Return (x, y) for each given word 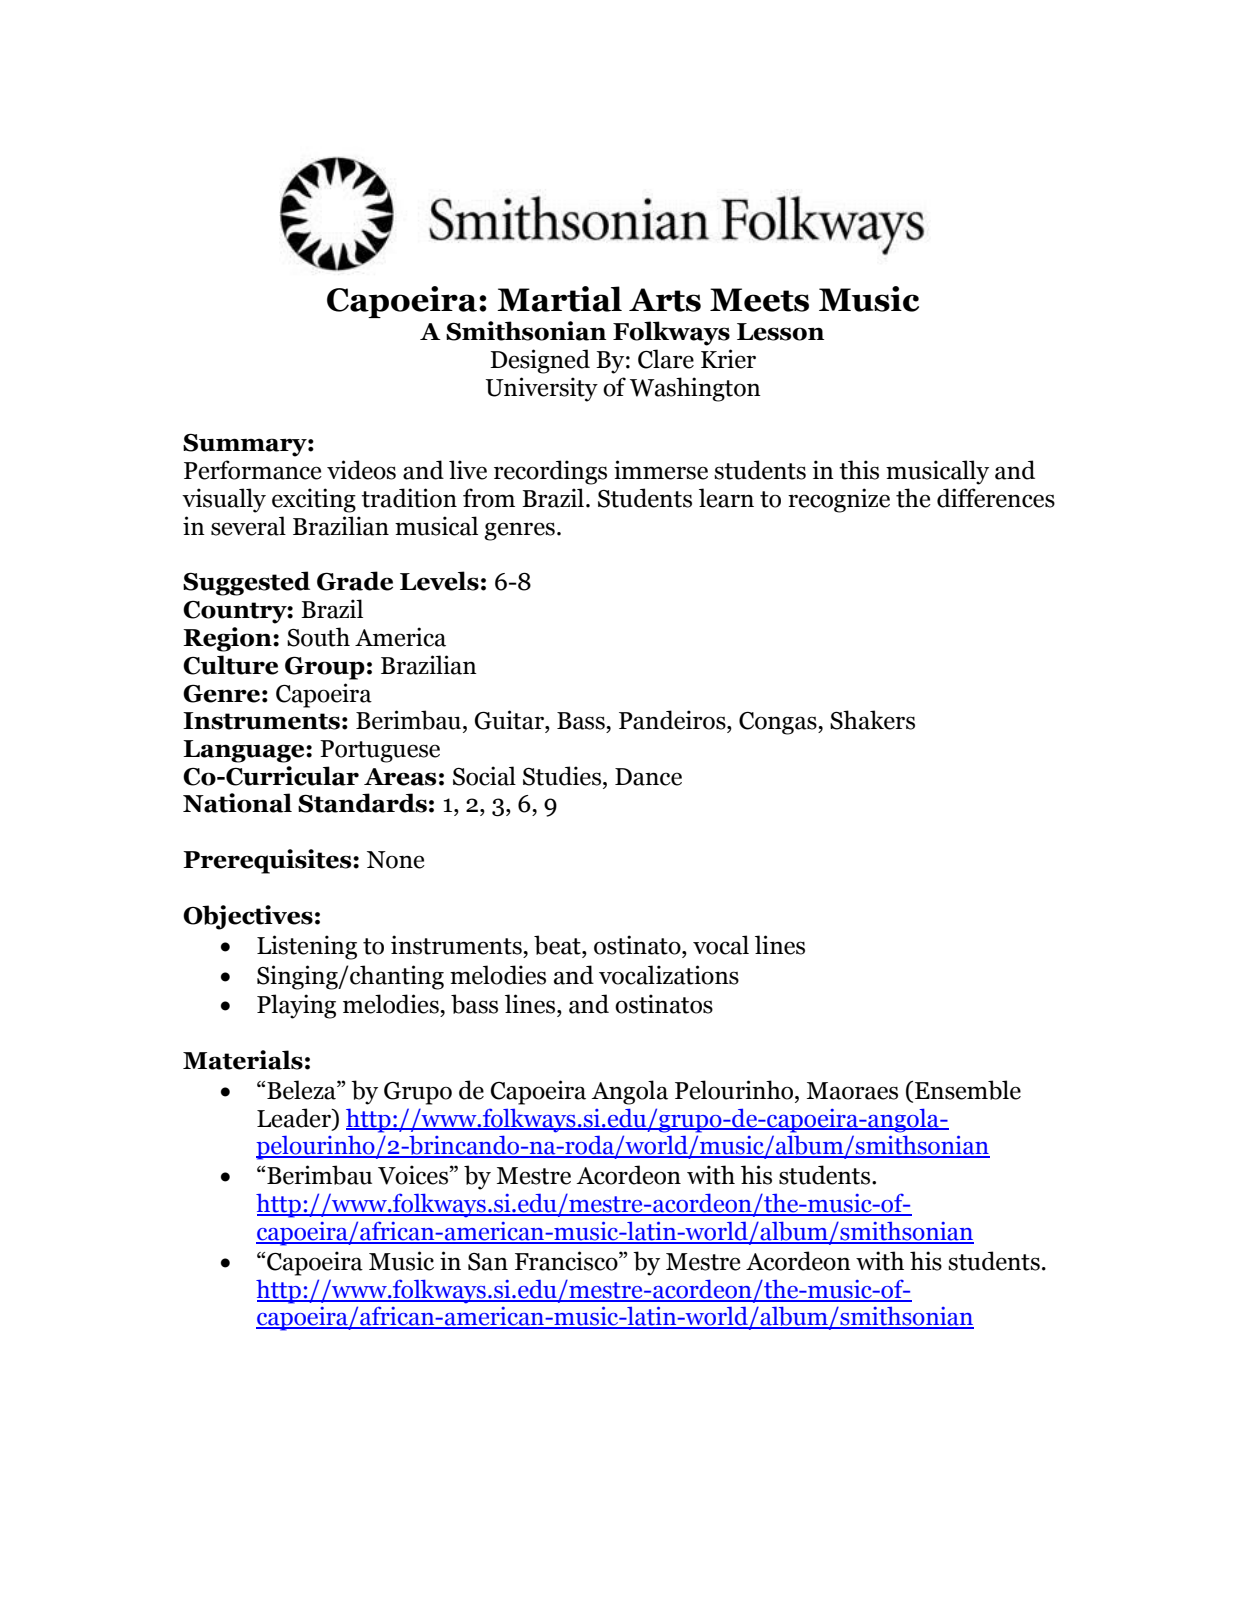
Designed (540, 361)
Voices (413, 1175)
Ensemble (968, 1090)
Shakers (872, 720)
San (488, 1262)
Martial (559, 299)
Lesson (780, 332)
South (318, 637)
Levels (439, 581)
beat (558, 945)
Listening (307, 947)
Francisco (567, 1261)
